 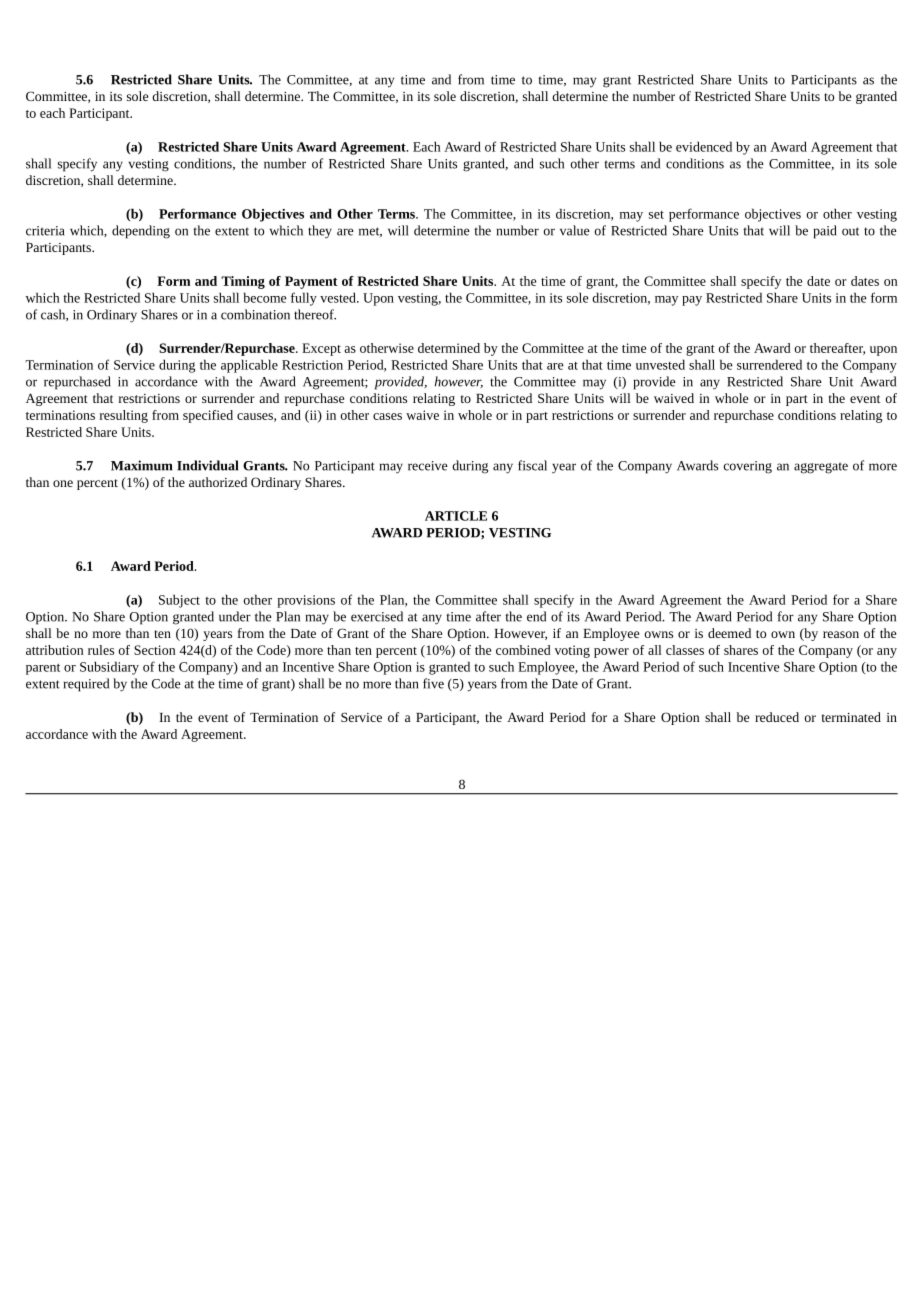 What do you see at coordinates (249, 366) in the document?
I see `applicable` at bounding box center [249, 366].
